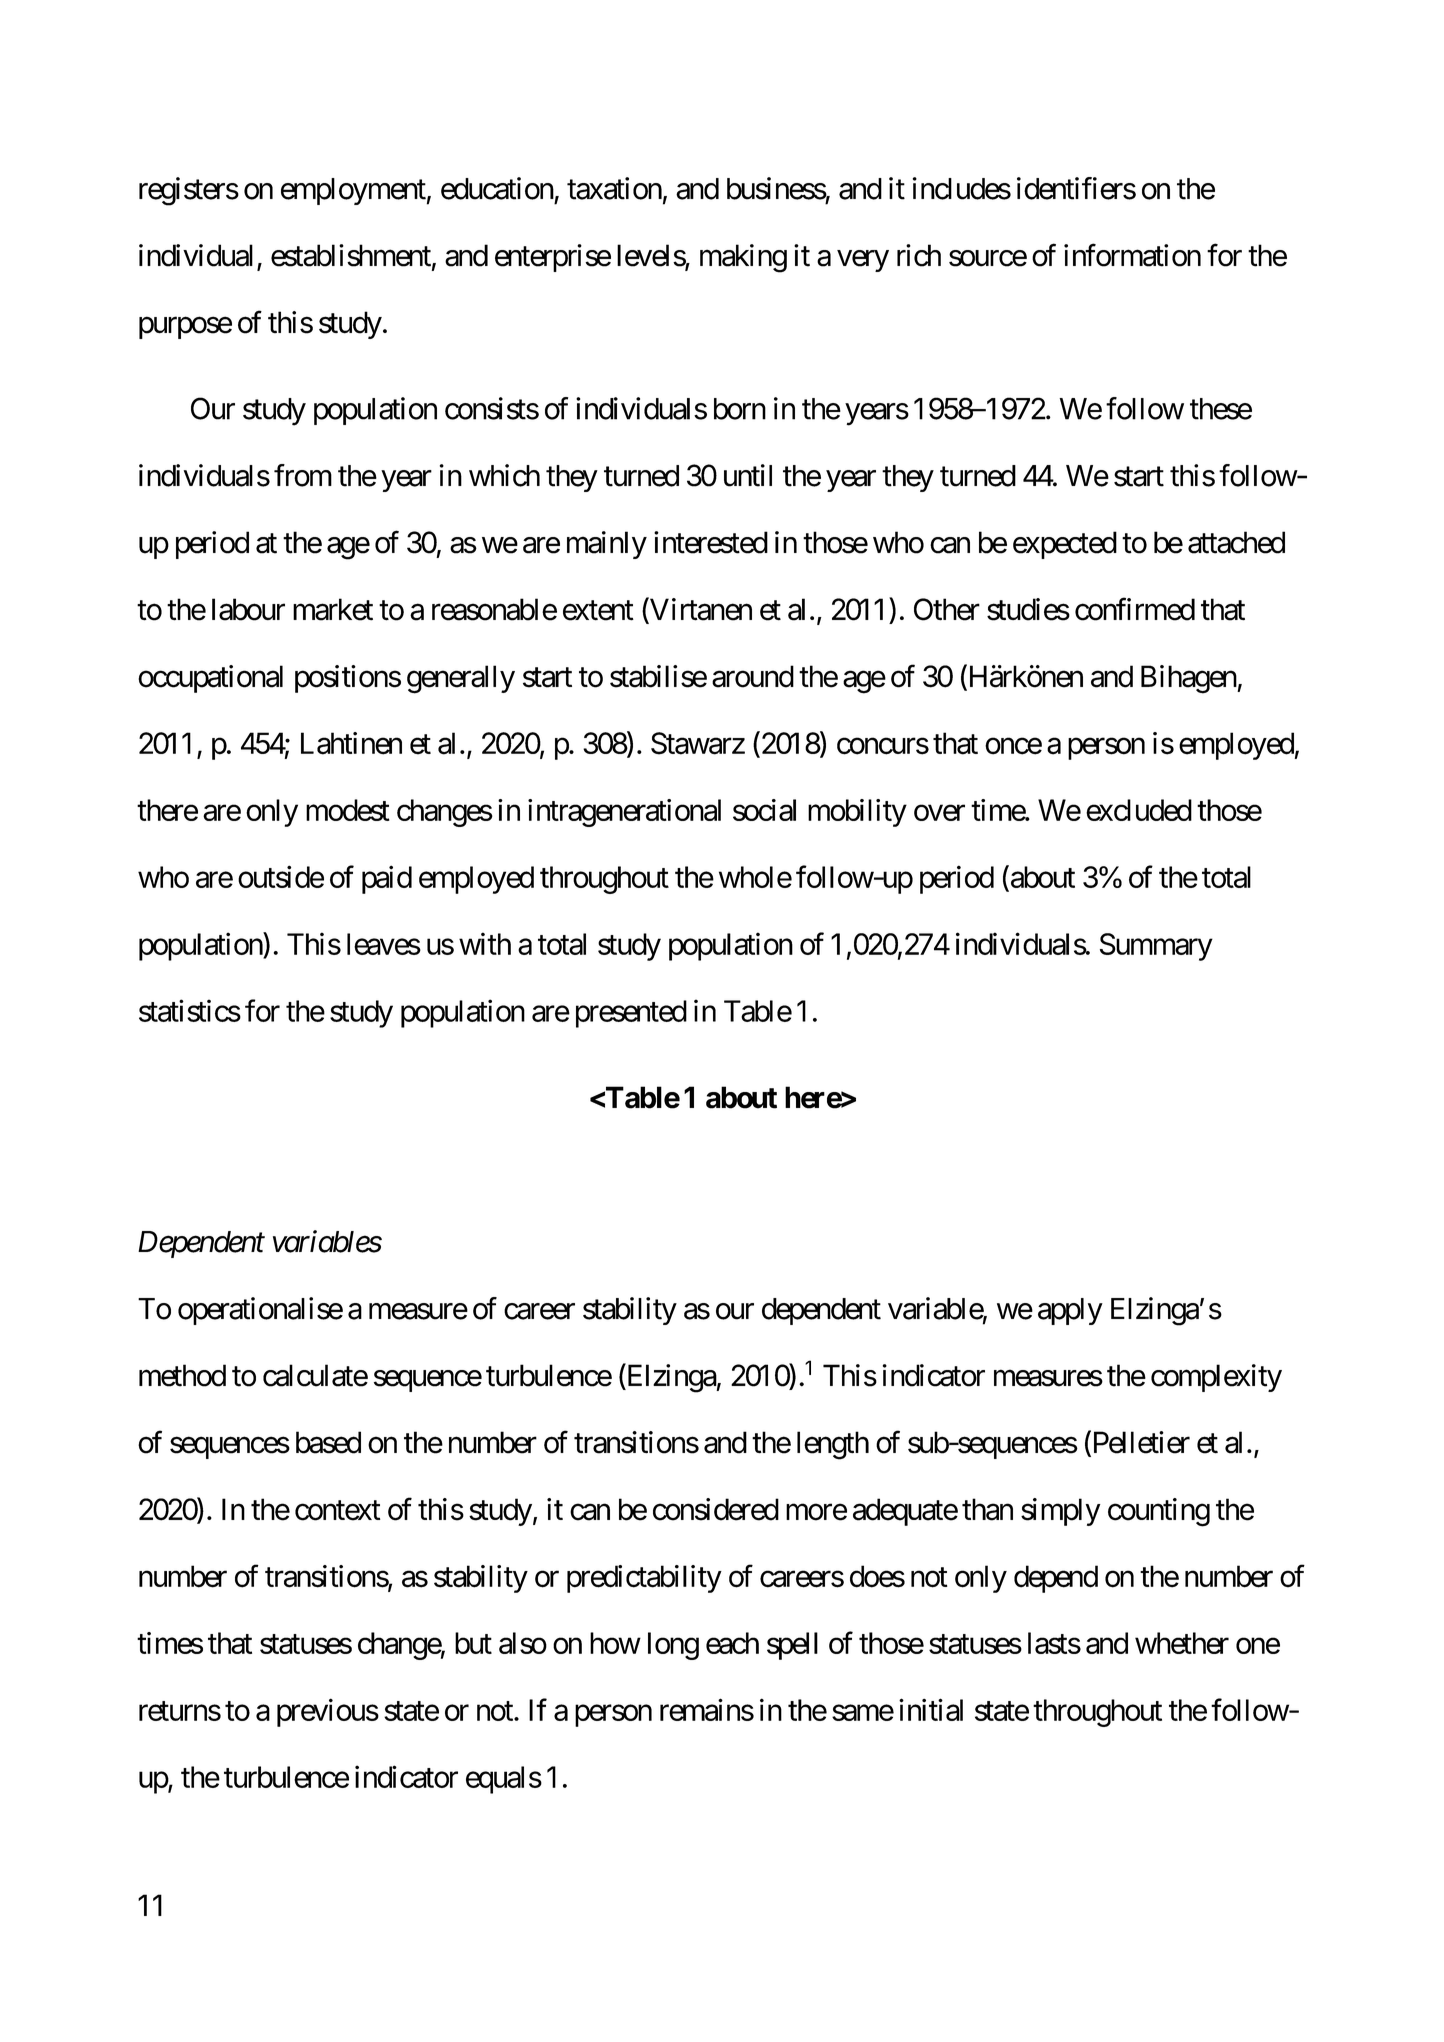 The height and width of the screenshot is (2042, 1444). What do you see at coordinates (473, 1643) in the screenshot?
I see `but` at bounding box center [473, 1643].
